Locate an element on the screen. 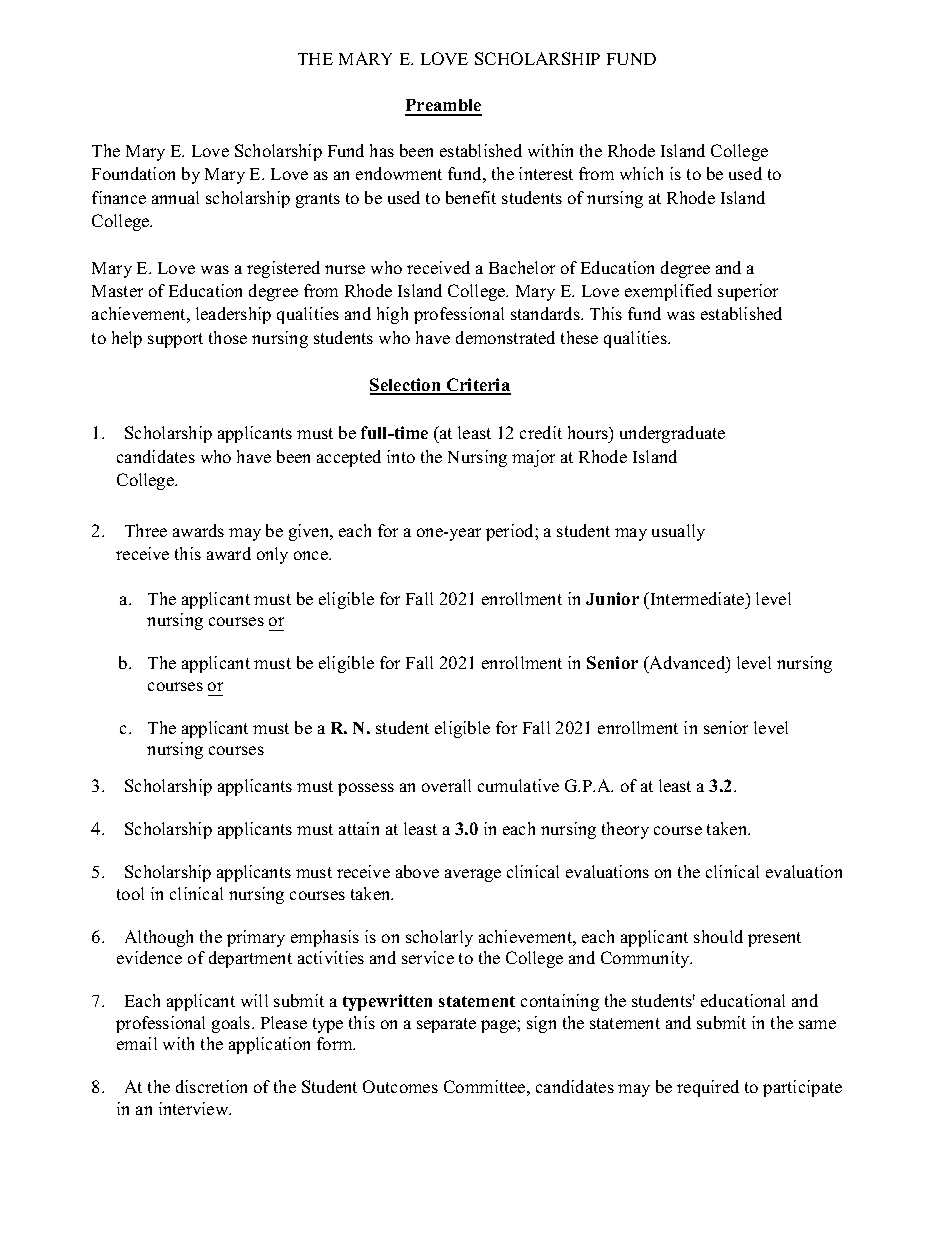 This screenshot has height=1233, width=952. tool is located at coordinates (130, 893).
